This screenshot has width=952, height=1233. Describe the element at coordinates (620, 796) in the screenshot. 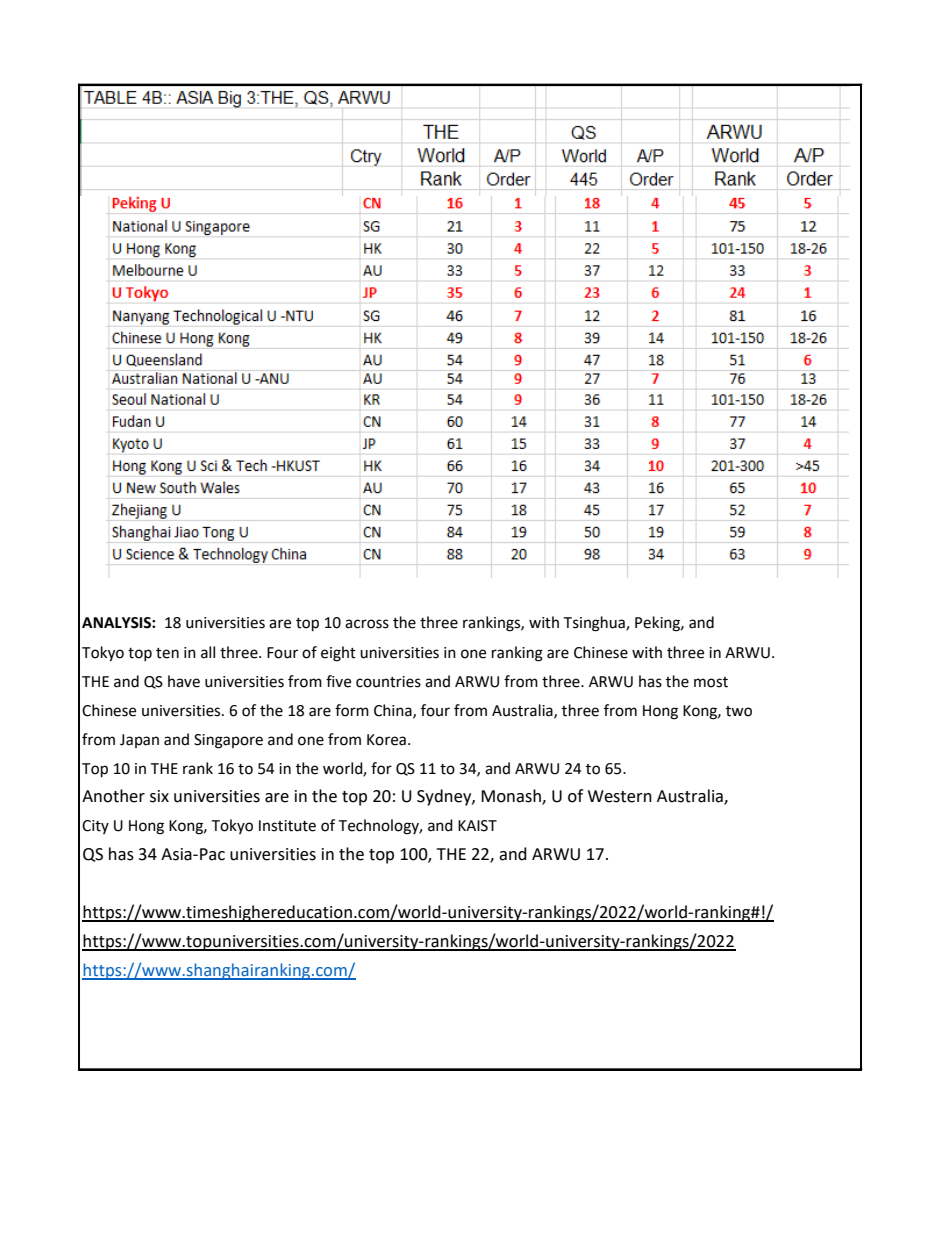

I see `Western` at that location.
